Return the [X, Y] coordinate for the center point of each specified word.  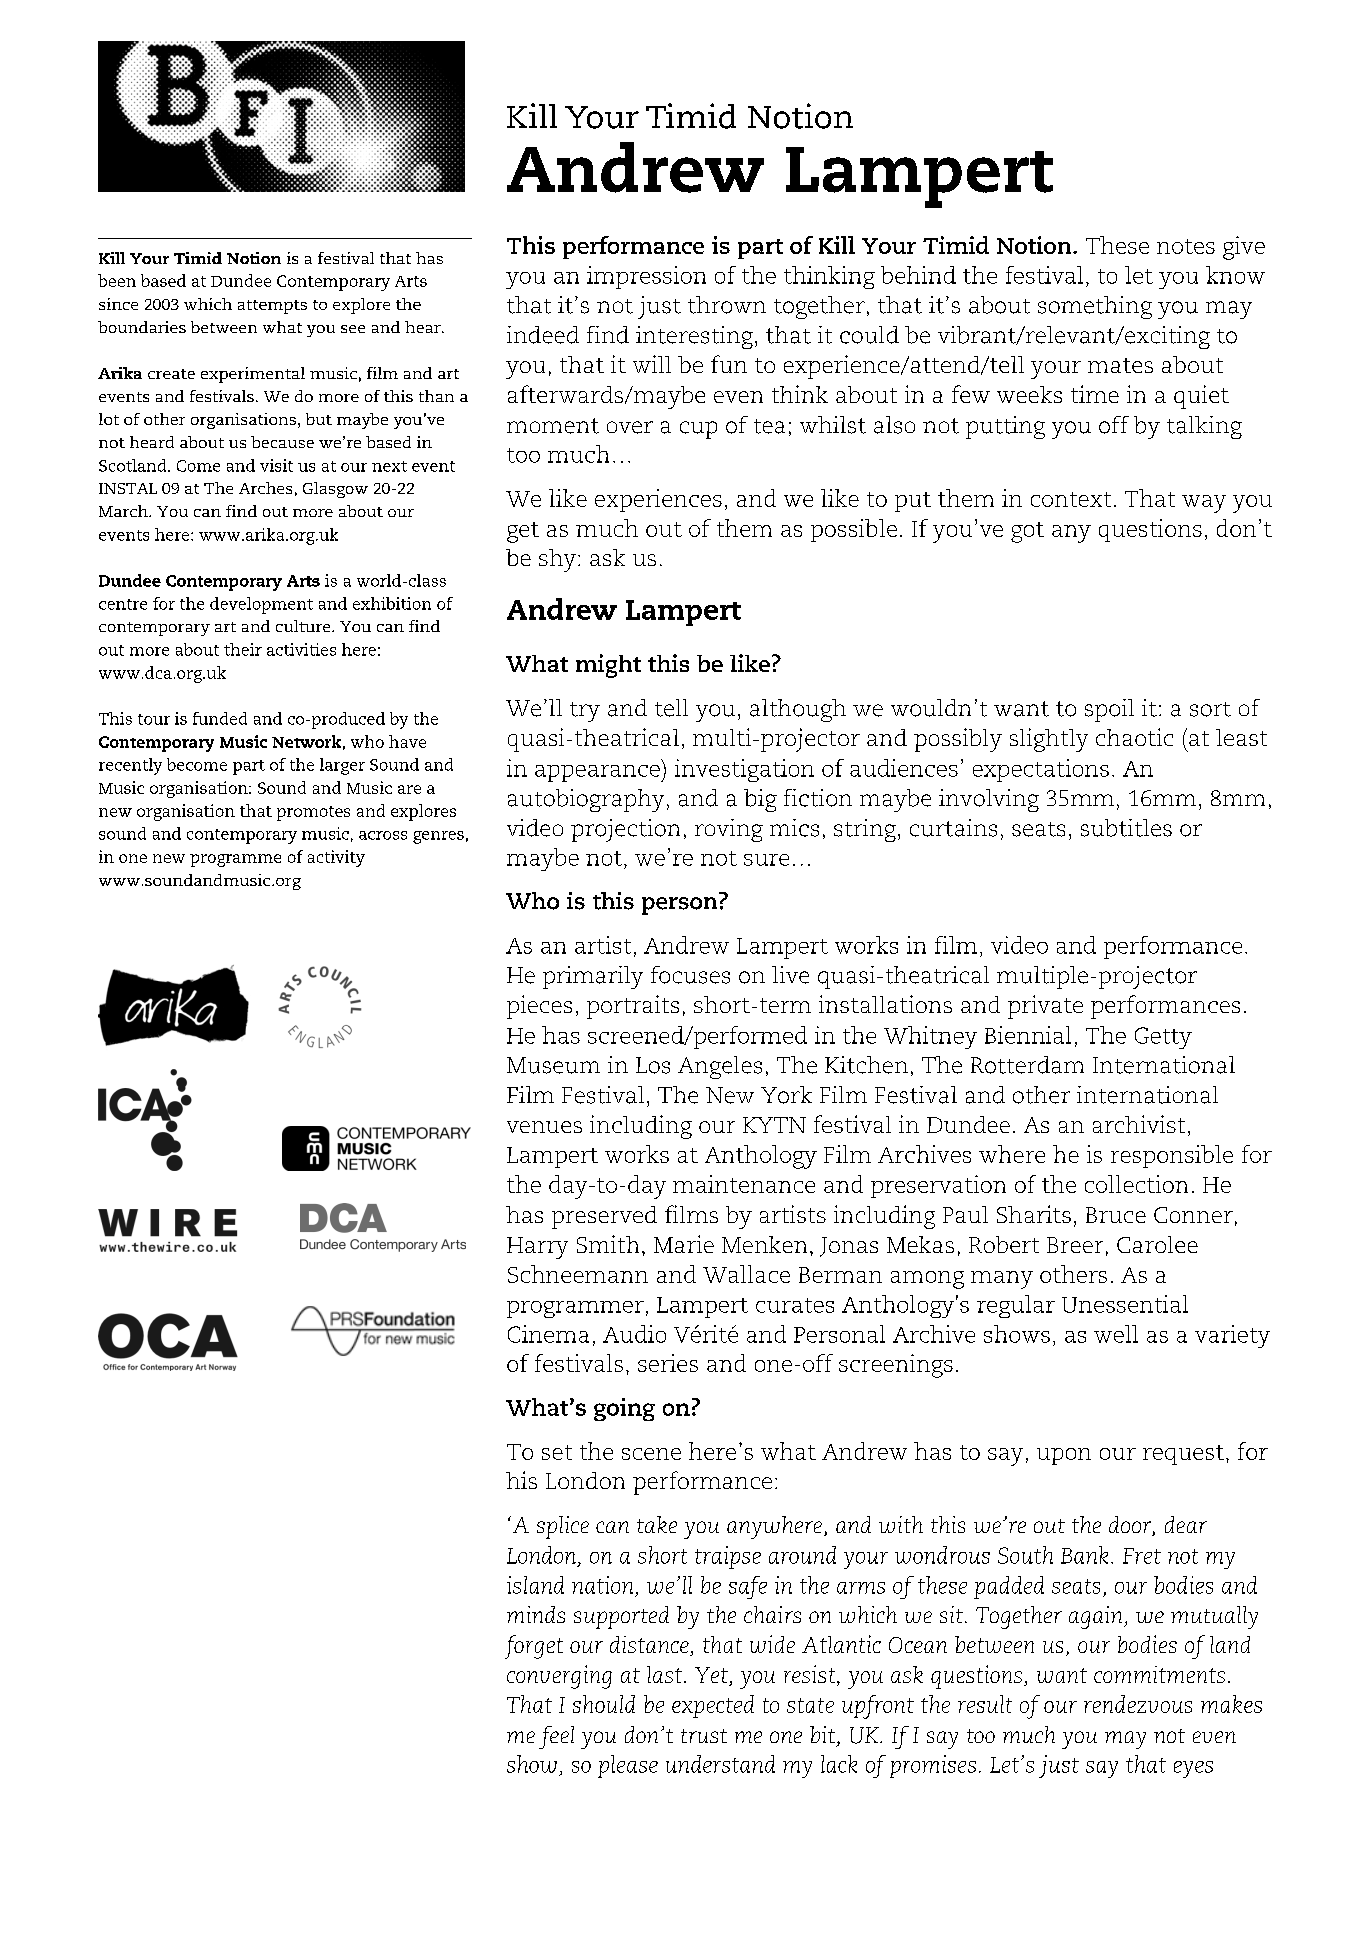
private [1045, 1007]
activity [336, 858]
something [1095, 307]
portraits [633, 1007]
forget [534, 1647]
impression [646, 277]
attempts [272, 307]
